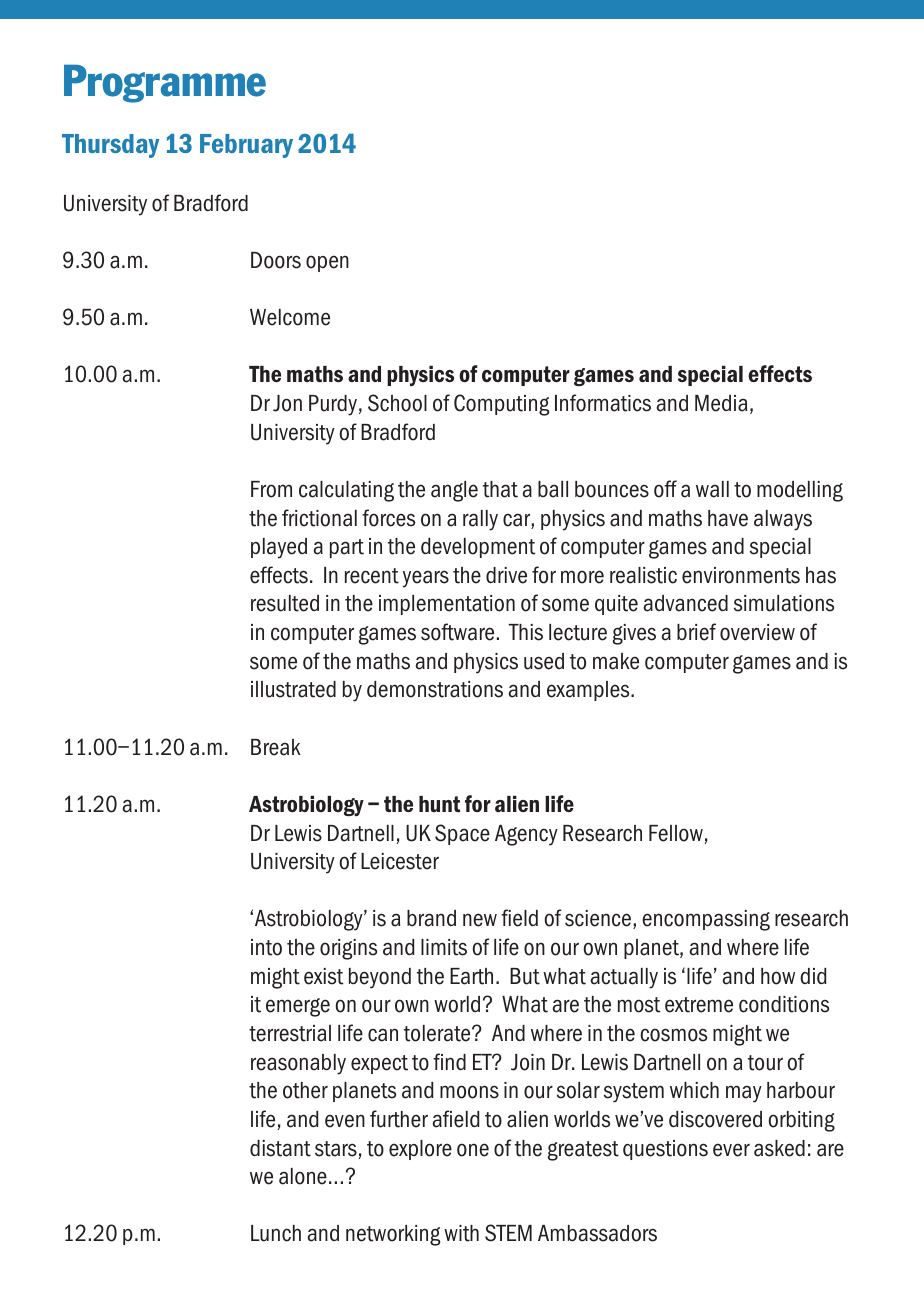  I want to click on with, so click(461, 1233).
